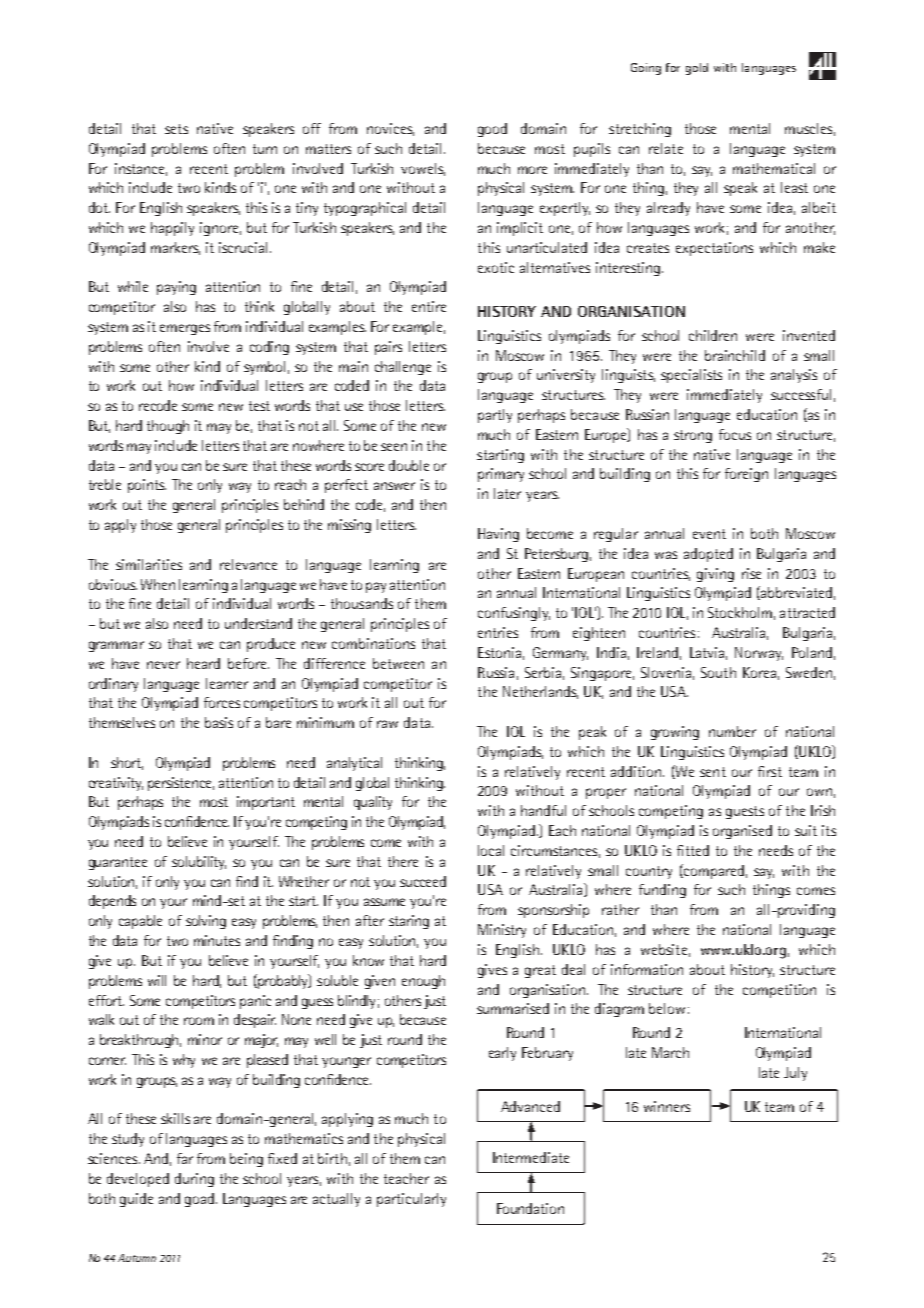 The image size is (924, 1308). I want to click on goad, so click(201, 1200).
